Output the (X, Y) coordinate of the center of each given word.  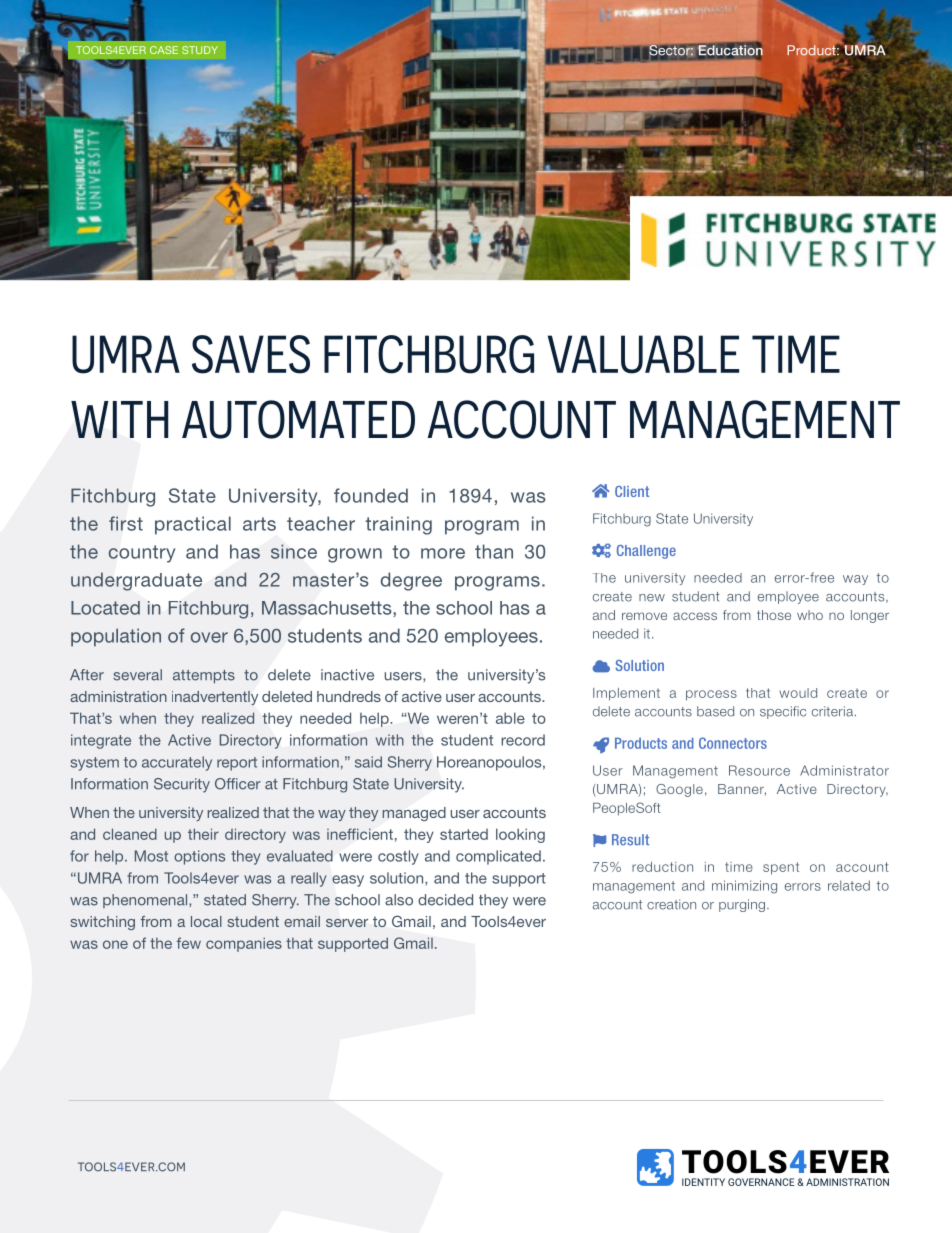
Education (730, 50)
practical (193, 525)
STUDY (200, 50)
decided (445, 900)
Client (632, 491)
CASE (164, 50)
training (398, 525)
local (206, 921)
